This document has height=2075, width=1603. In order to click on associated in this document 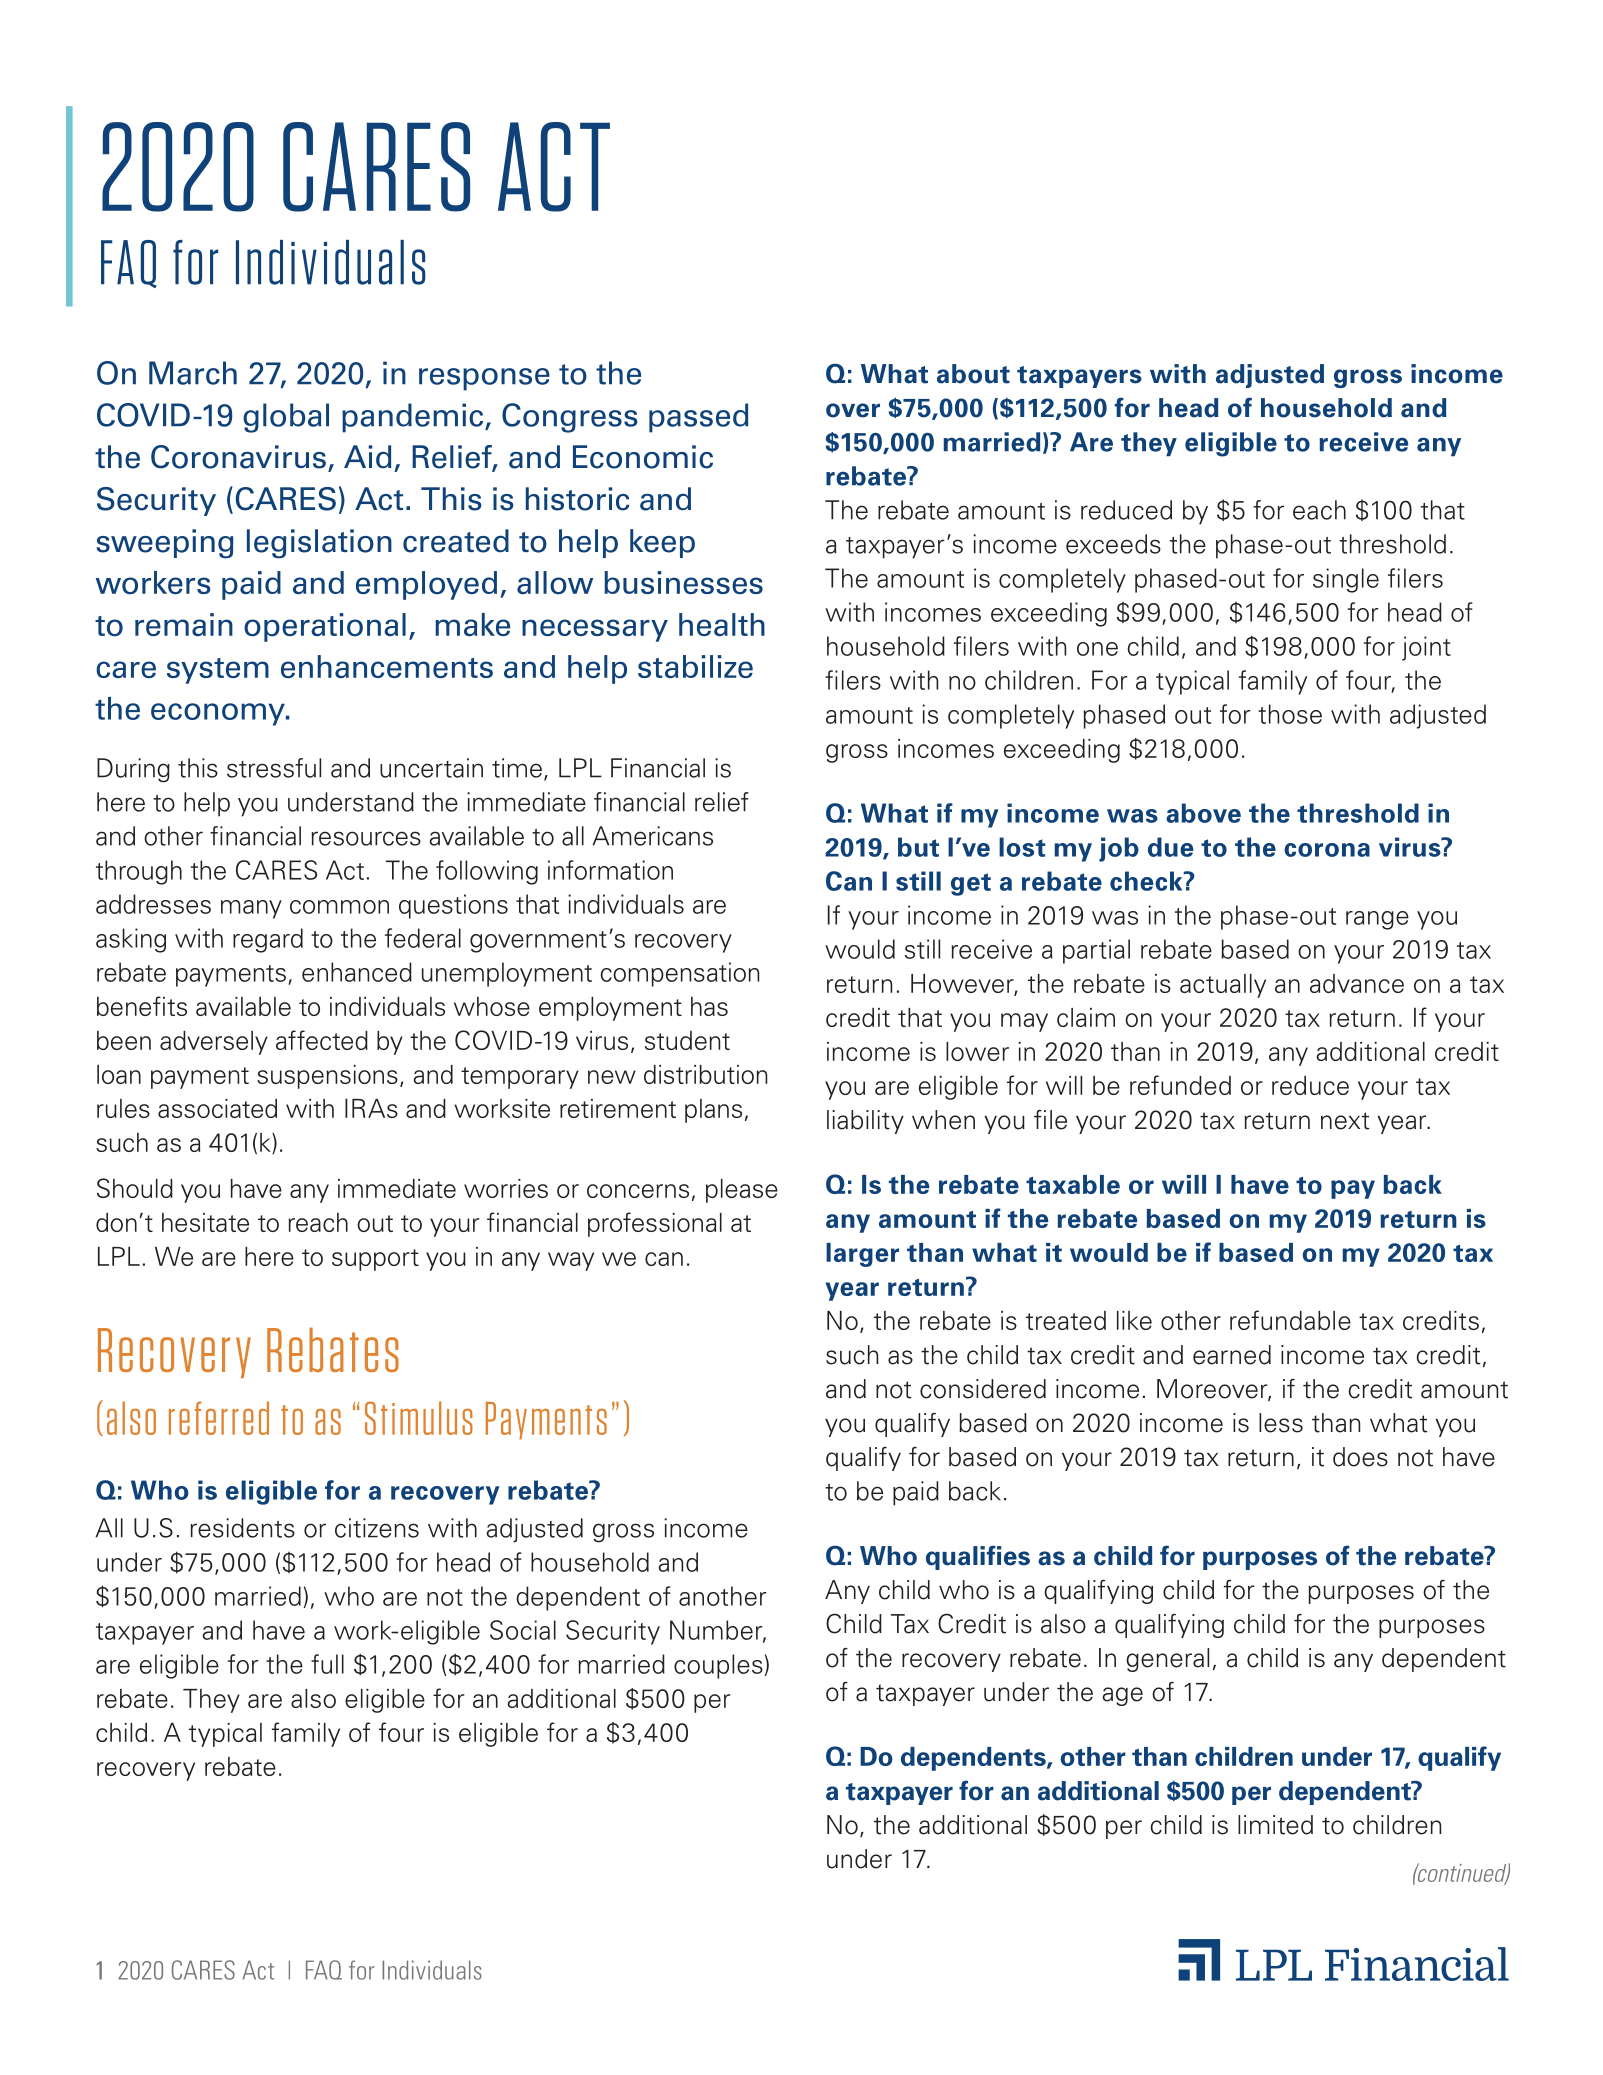, I will do `click(217, 1108)`.
